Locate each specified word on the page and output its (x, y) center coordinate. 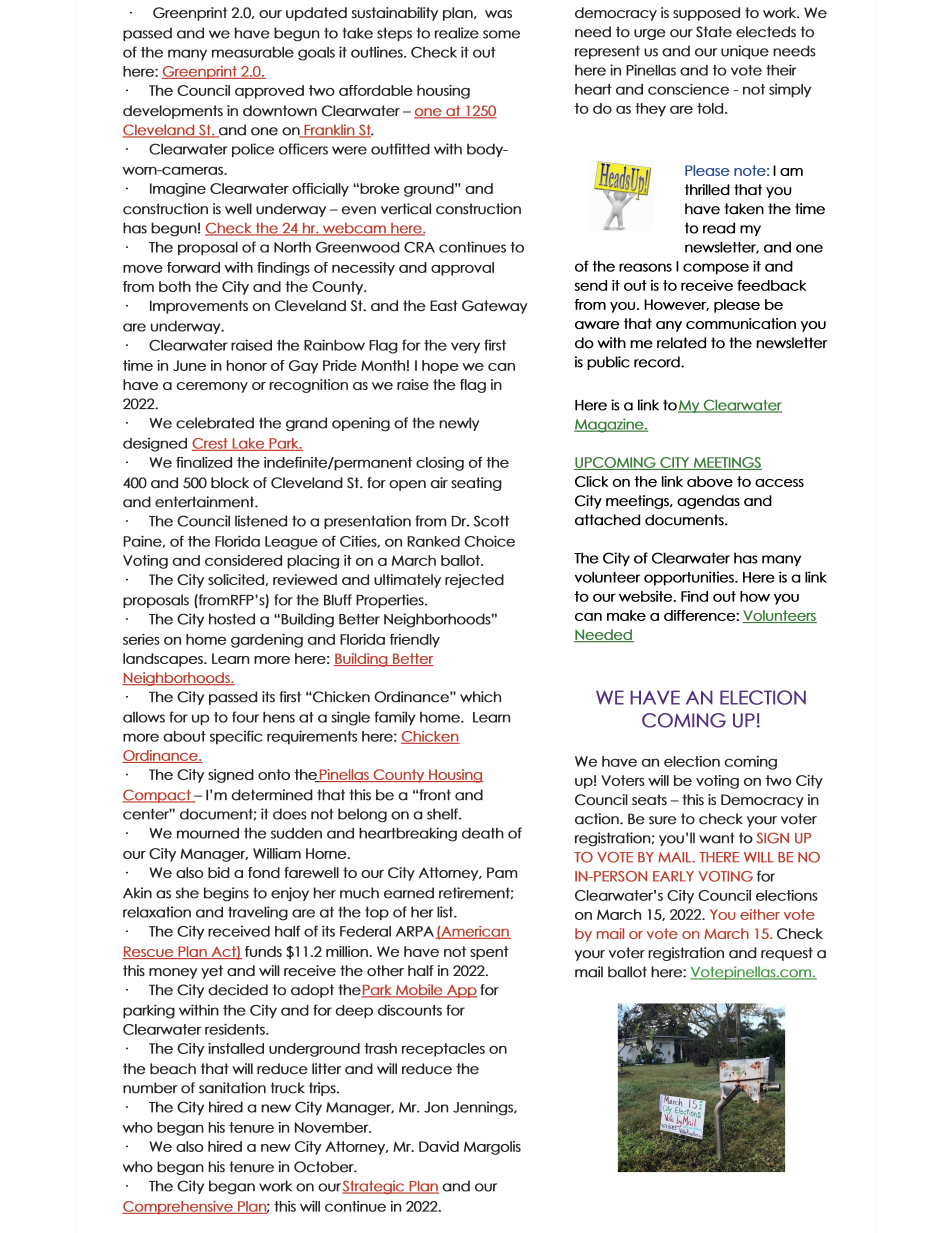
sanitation (232, 1088)
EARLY (673, 876)
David (439, 1146)
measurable (253, 52)
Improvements (199, 307)
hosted (232, 619)
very (465, 347)
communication (741, 323)
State (714, 32)
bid (219, 872)
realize (457, 33)
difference (700, 615)
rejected (474, 581)
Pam (502, 872)
